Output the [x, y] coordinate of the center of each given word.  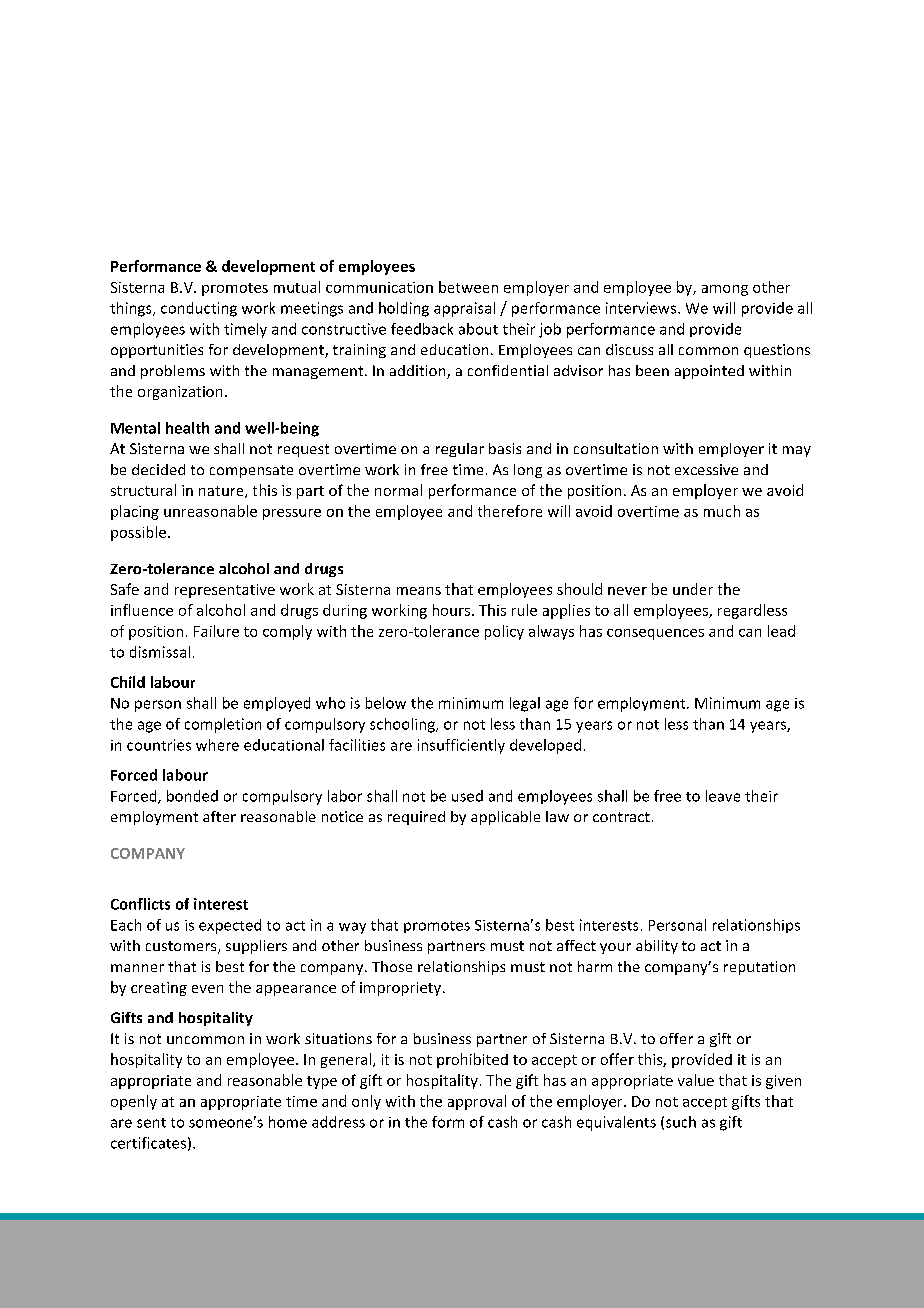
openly [134, 1102]
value [696, 1080]
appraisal [464, 309]
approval [477, 1102]
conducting [199, 309]
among [725, 290]
